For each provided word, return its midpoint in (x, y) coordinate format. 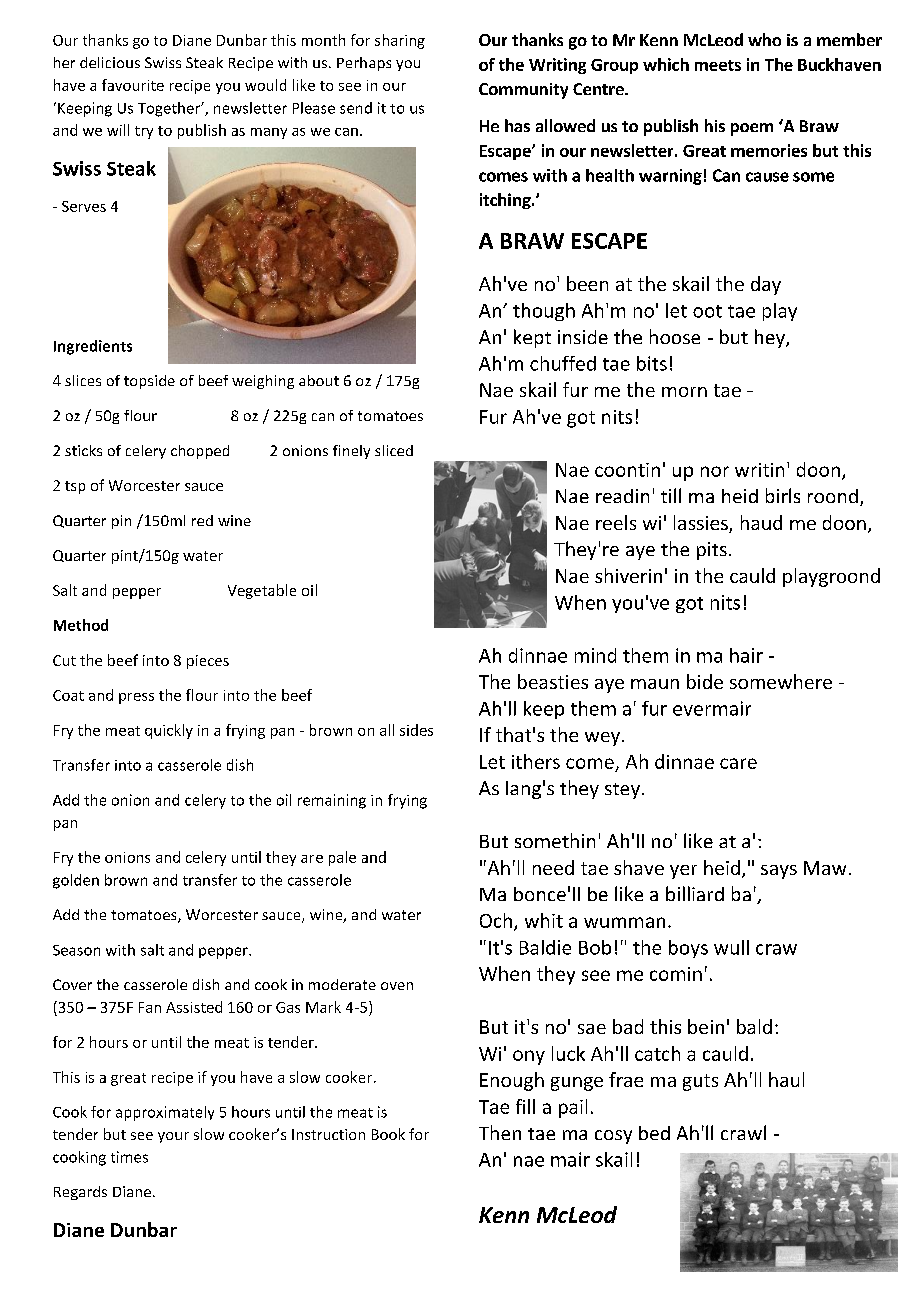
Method (81, 625)
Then (500, 1132)
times (129, 1157)
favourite (133, 85)
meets (718, 65)
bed (654, 1133)
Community (523, 91)
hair (746, 655)
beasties (553, 681)
